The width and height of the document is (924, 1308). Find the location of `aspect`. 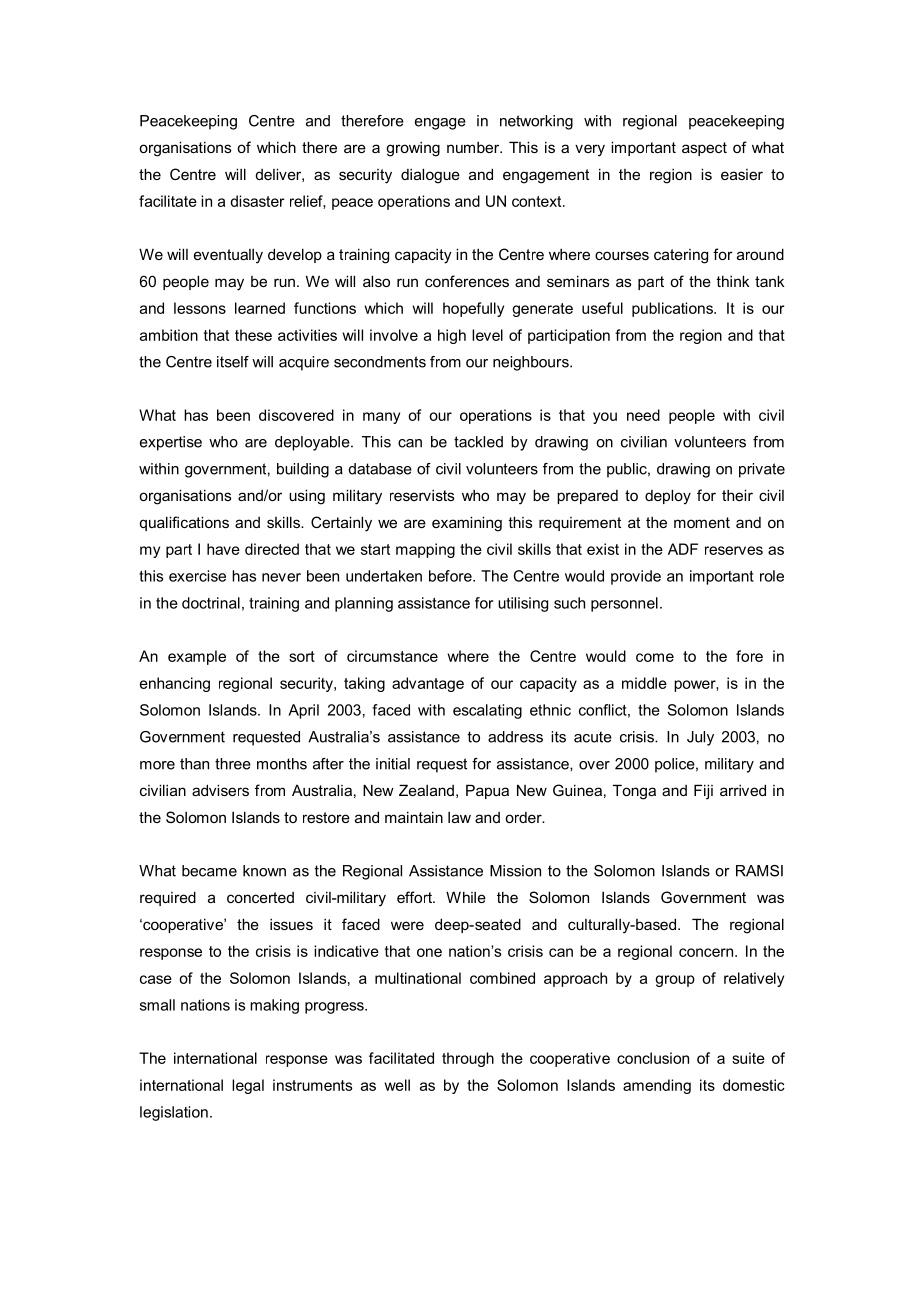

aspect is located at coordinates (704, 149).
